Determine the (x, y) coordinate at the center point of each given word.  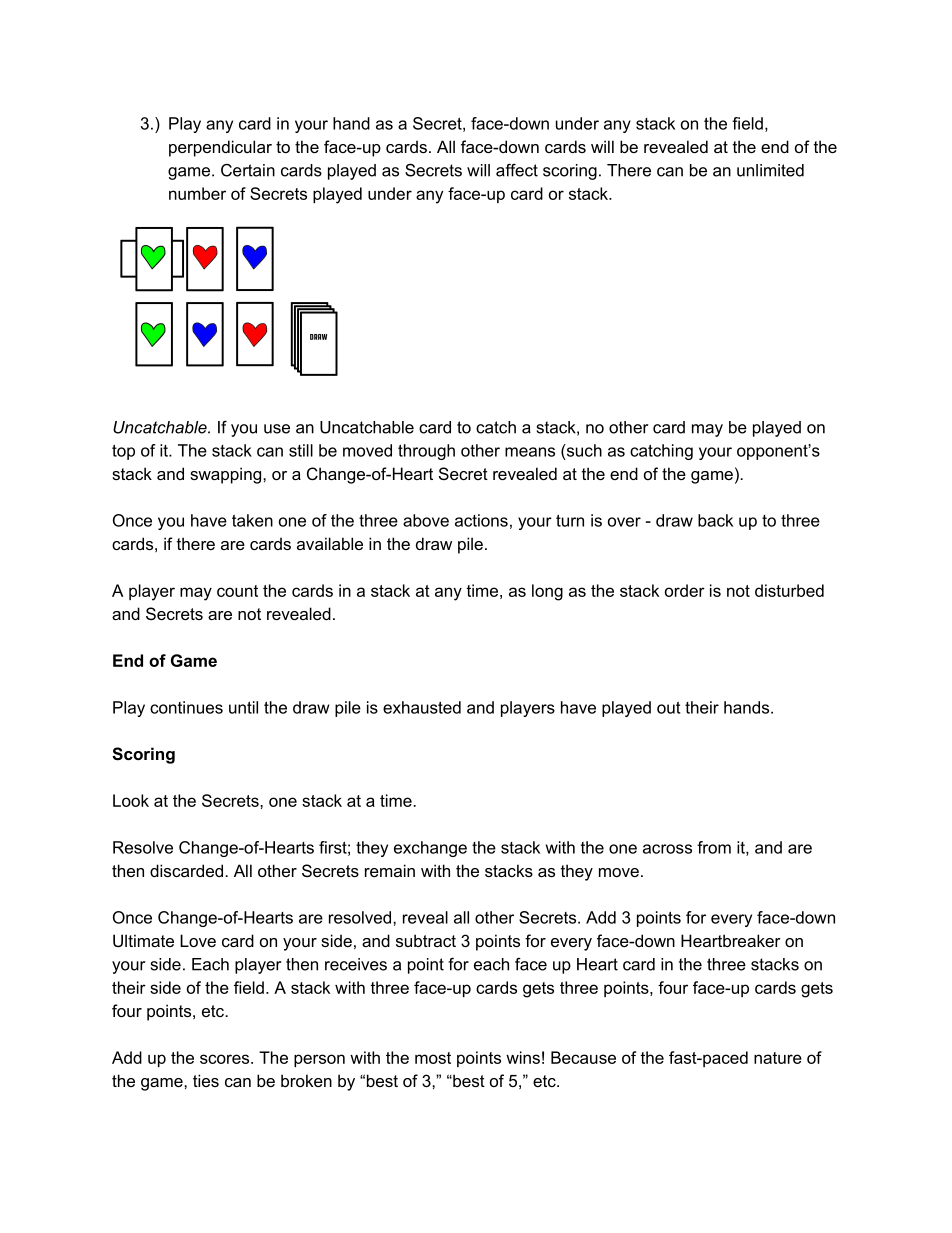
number (197, 193)
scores (226, 1059)
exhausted (422, 707)
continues (186, 707)
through (426, 452)
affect (517, 170)
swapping (227, 475)
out (668, 708)
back (715, 520)
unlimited (770, 170)
